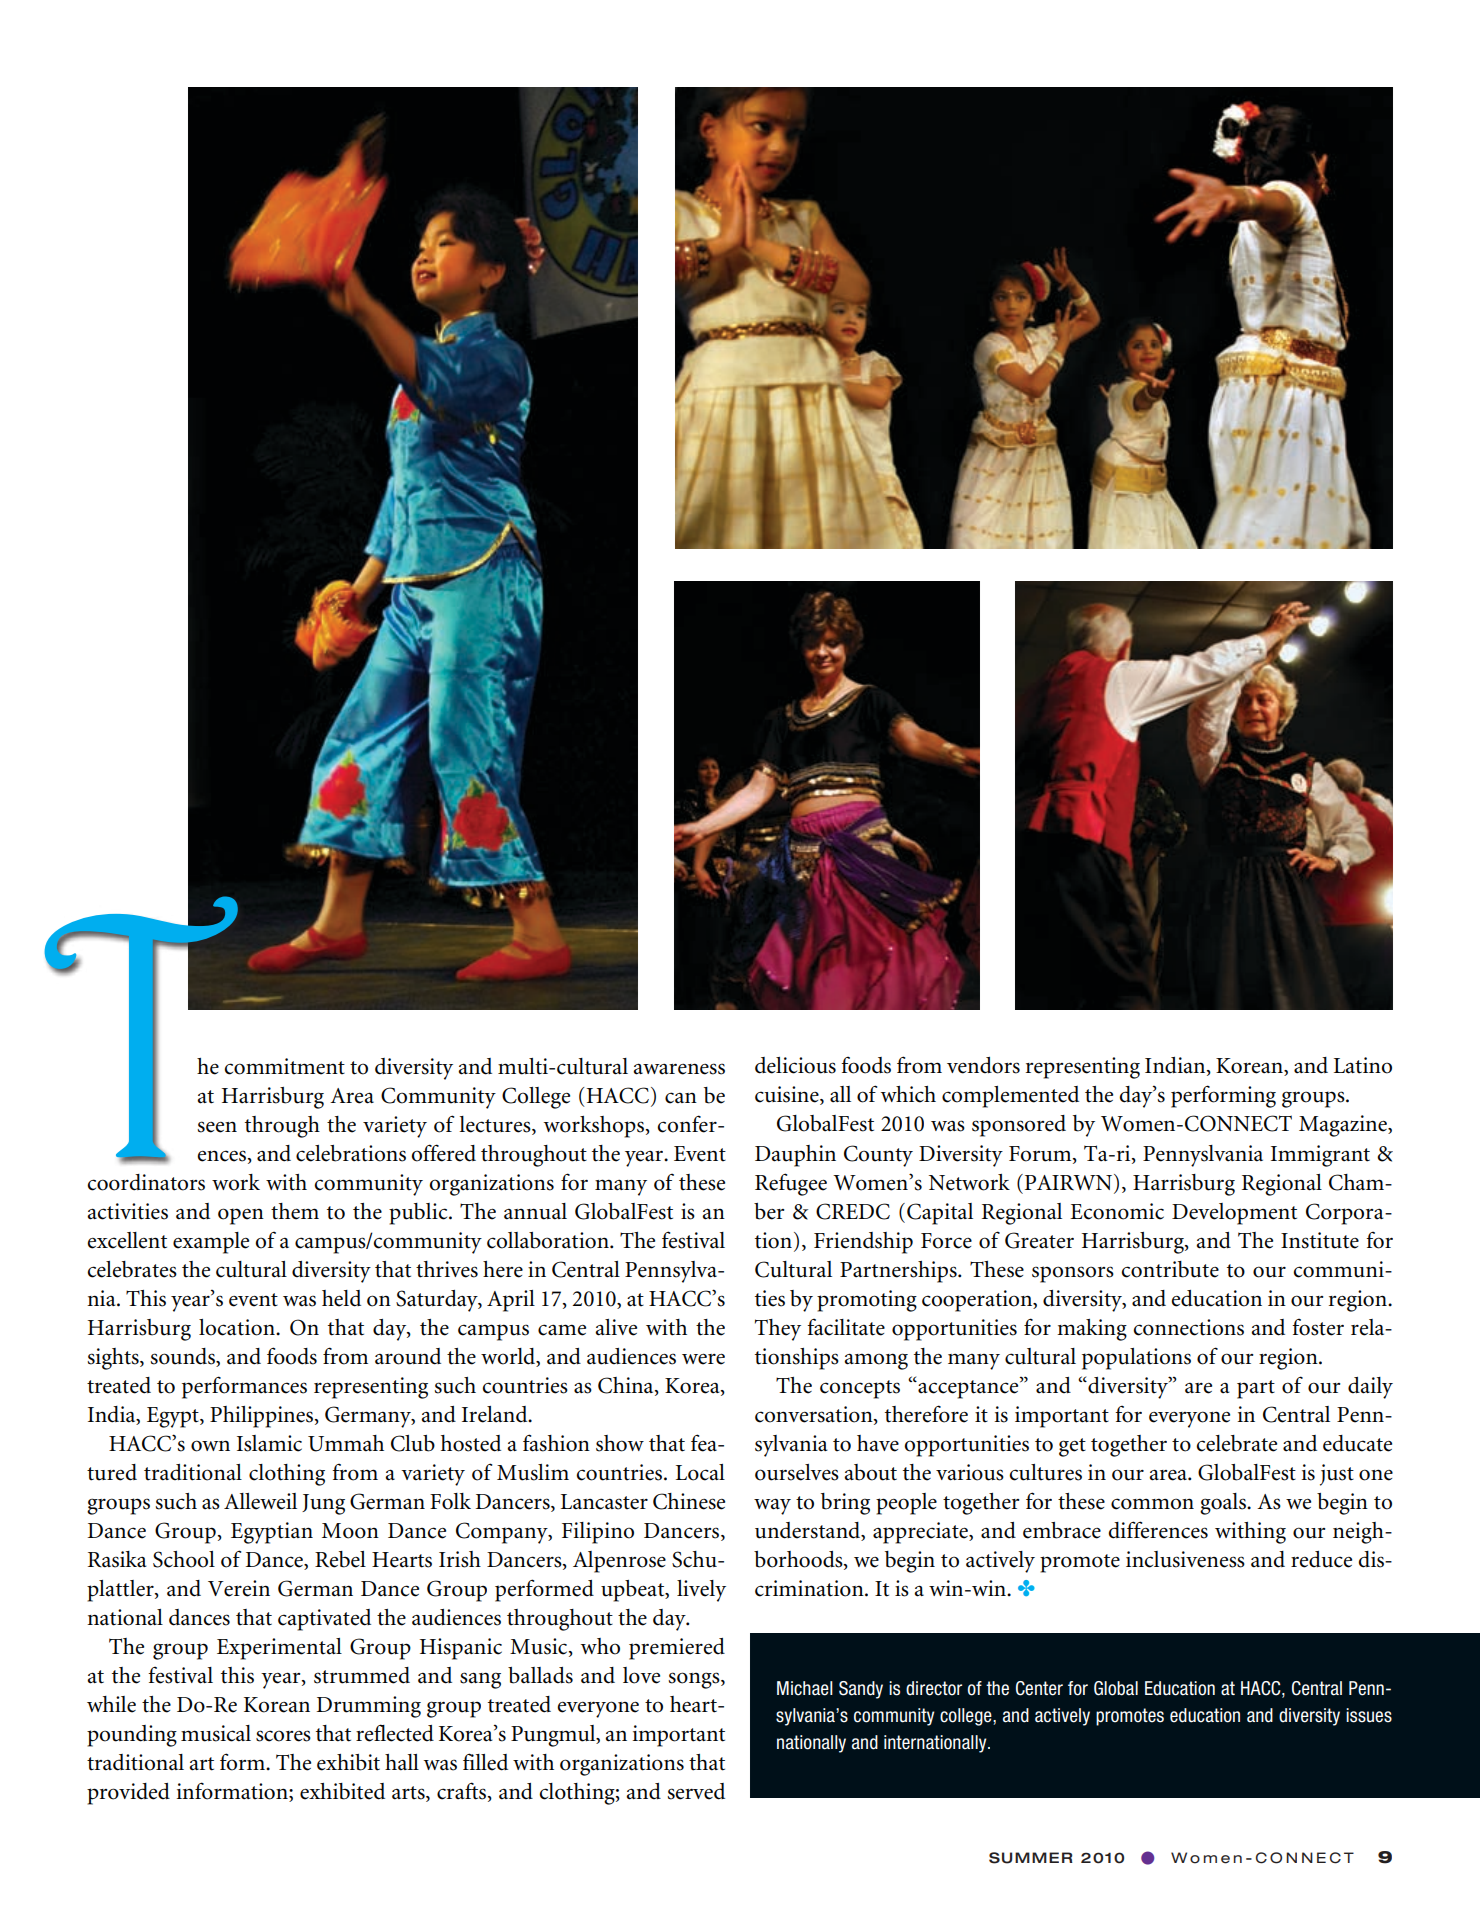 Image resolution: width=1480 pixels, height=1915 pixels. Describe the element at coordinates (701, 1591) in the image. I see `lively` at that location.
